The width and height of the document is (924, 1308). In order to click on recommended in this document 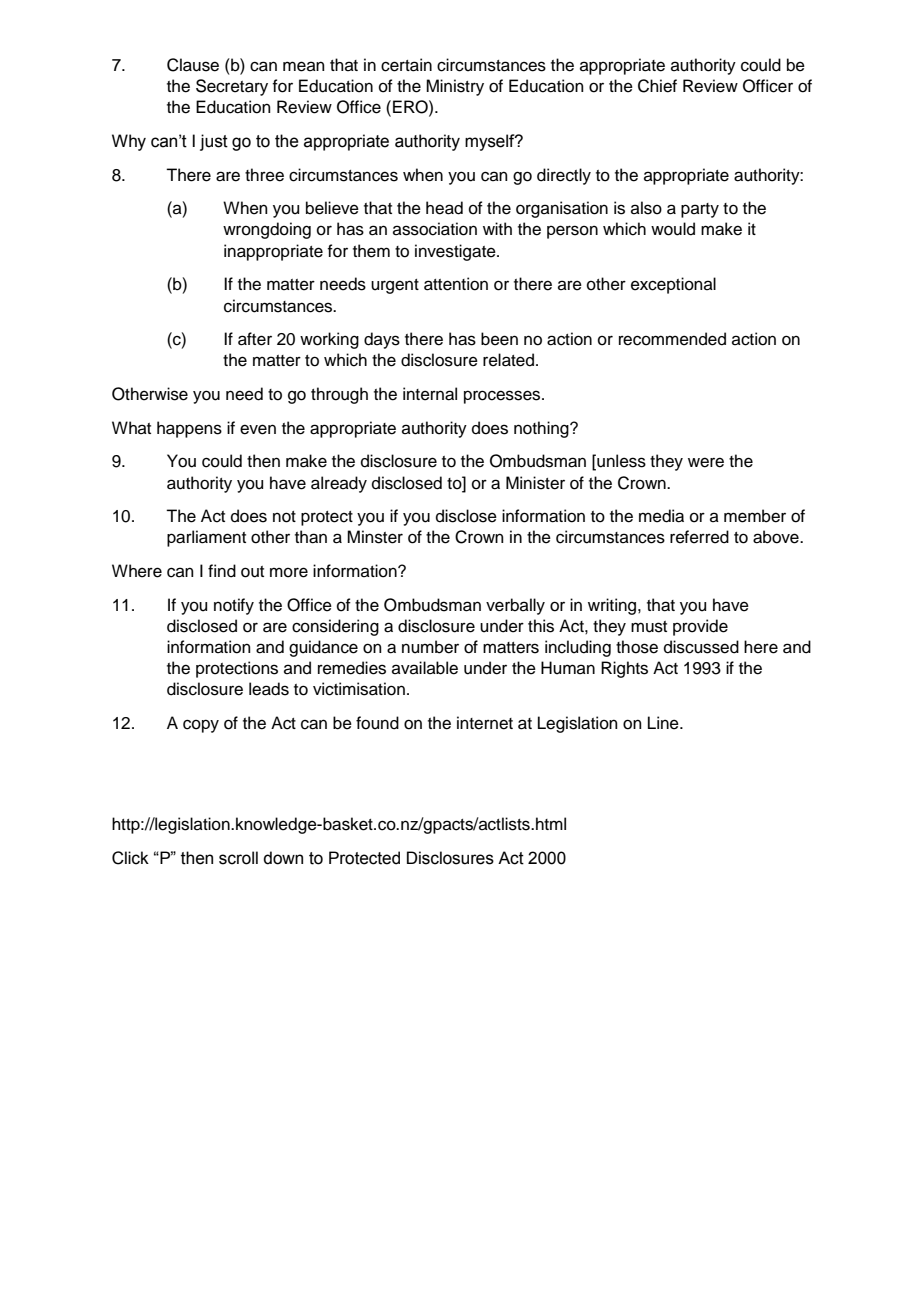, I will do `click(672, 339)`.
